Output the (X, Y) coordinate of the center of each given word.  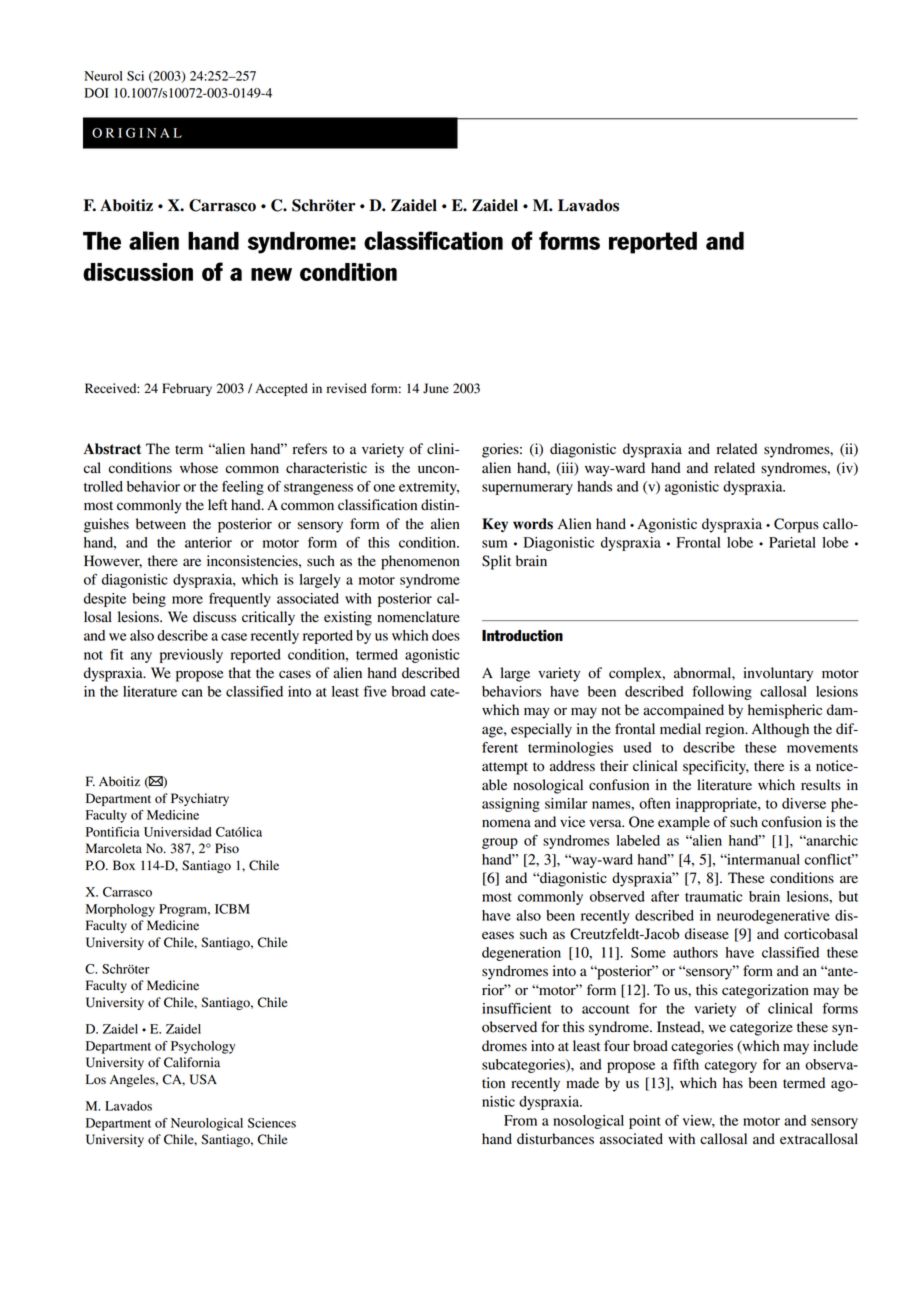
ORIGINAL (137, 133)
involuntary (778, 674)
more (187, 600)
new (271, 274)
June (436, 388)
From (520, 1120)
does (446, 635)
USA (203, 1079)
